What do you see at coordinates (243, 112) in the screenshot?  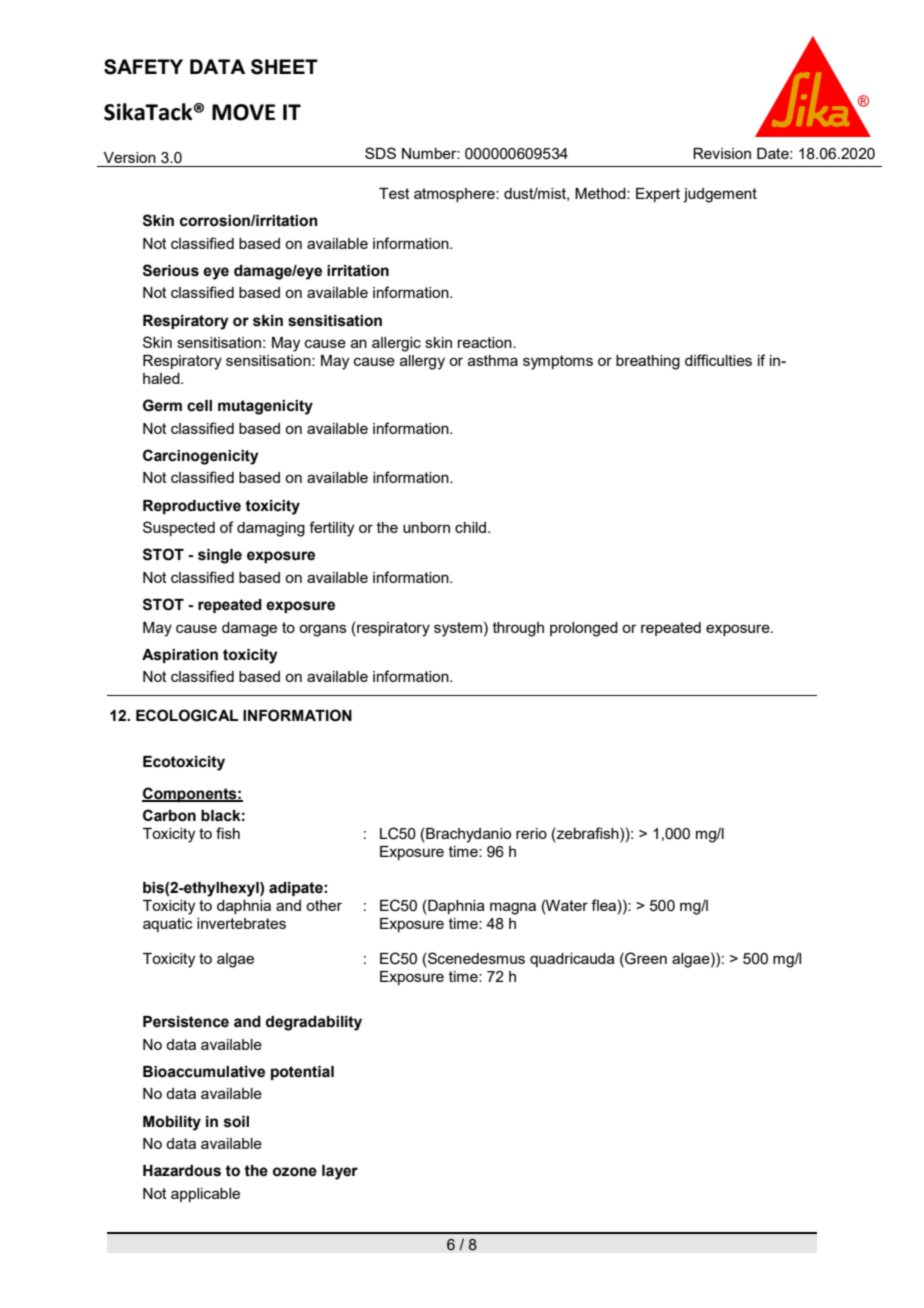 I see `MOVE` at bounding box center [243, 112].
